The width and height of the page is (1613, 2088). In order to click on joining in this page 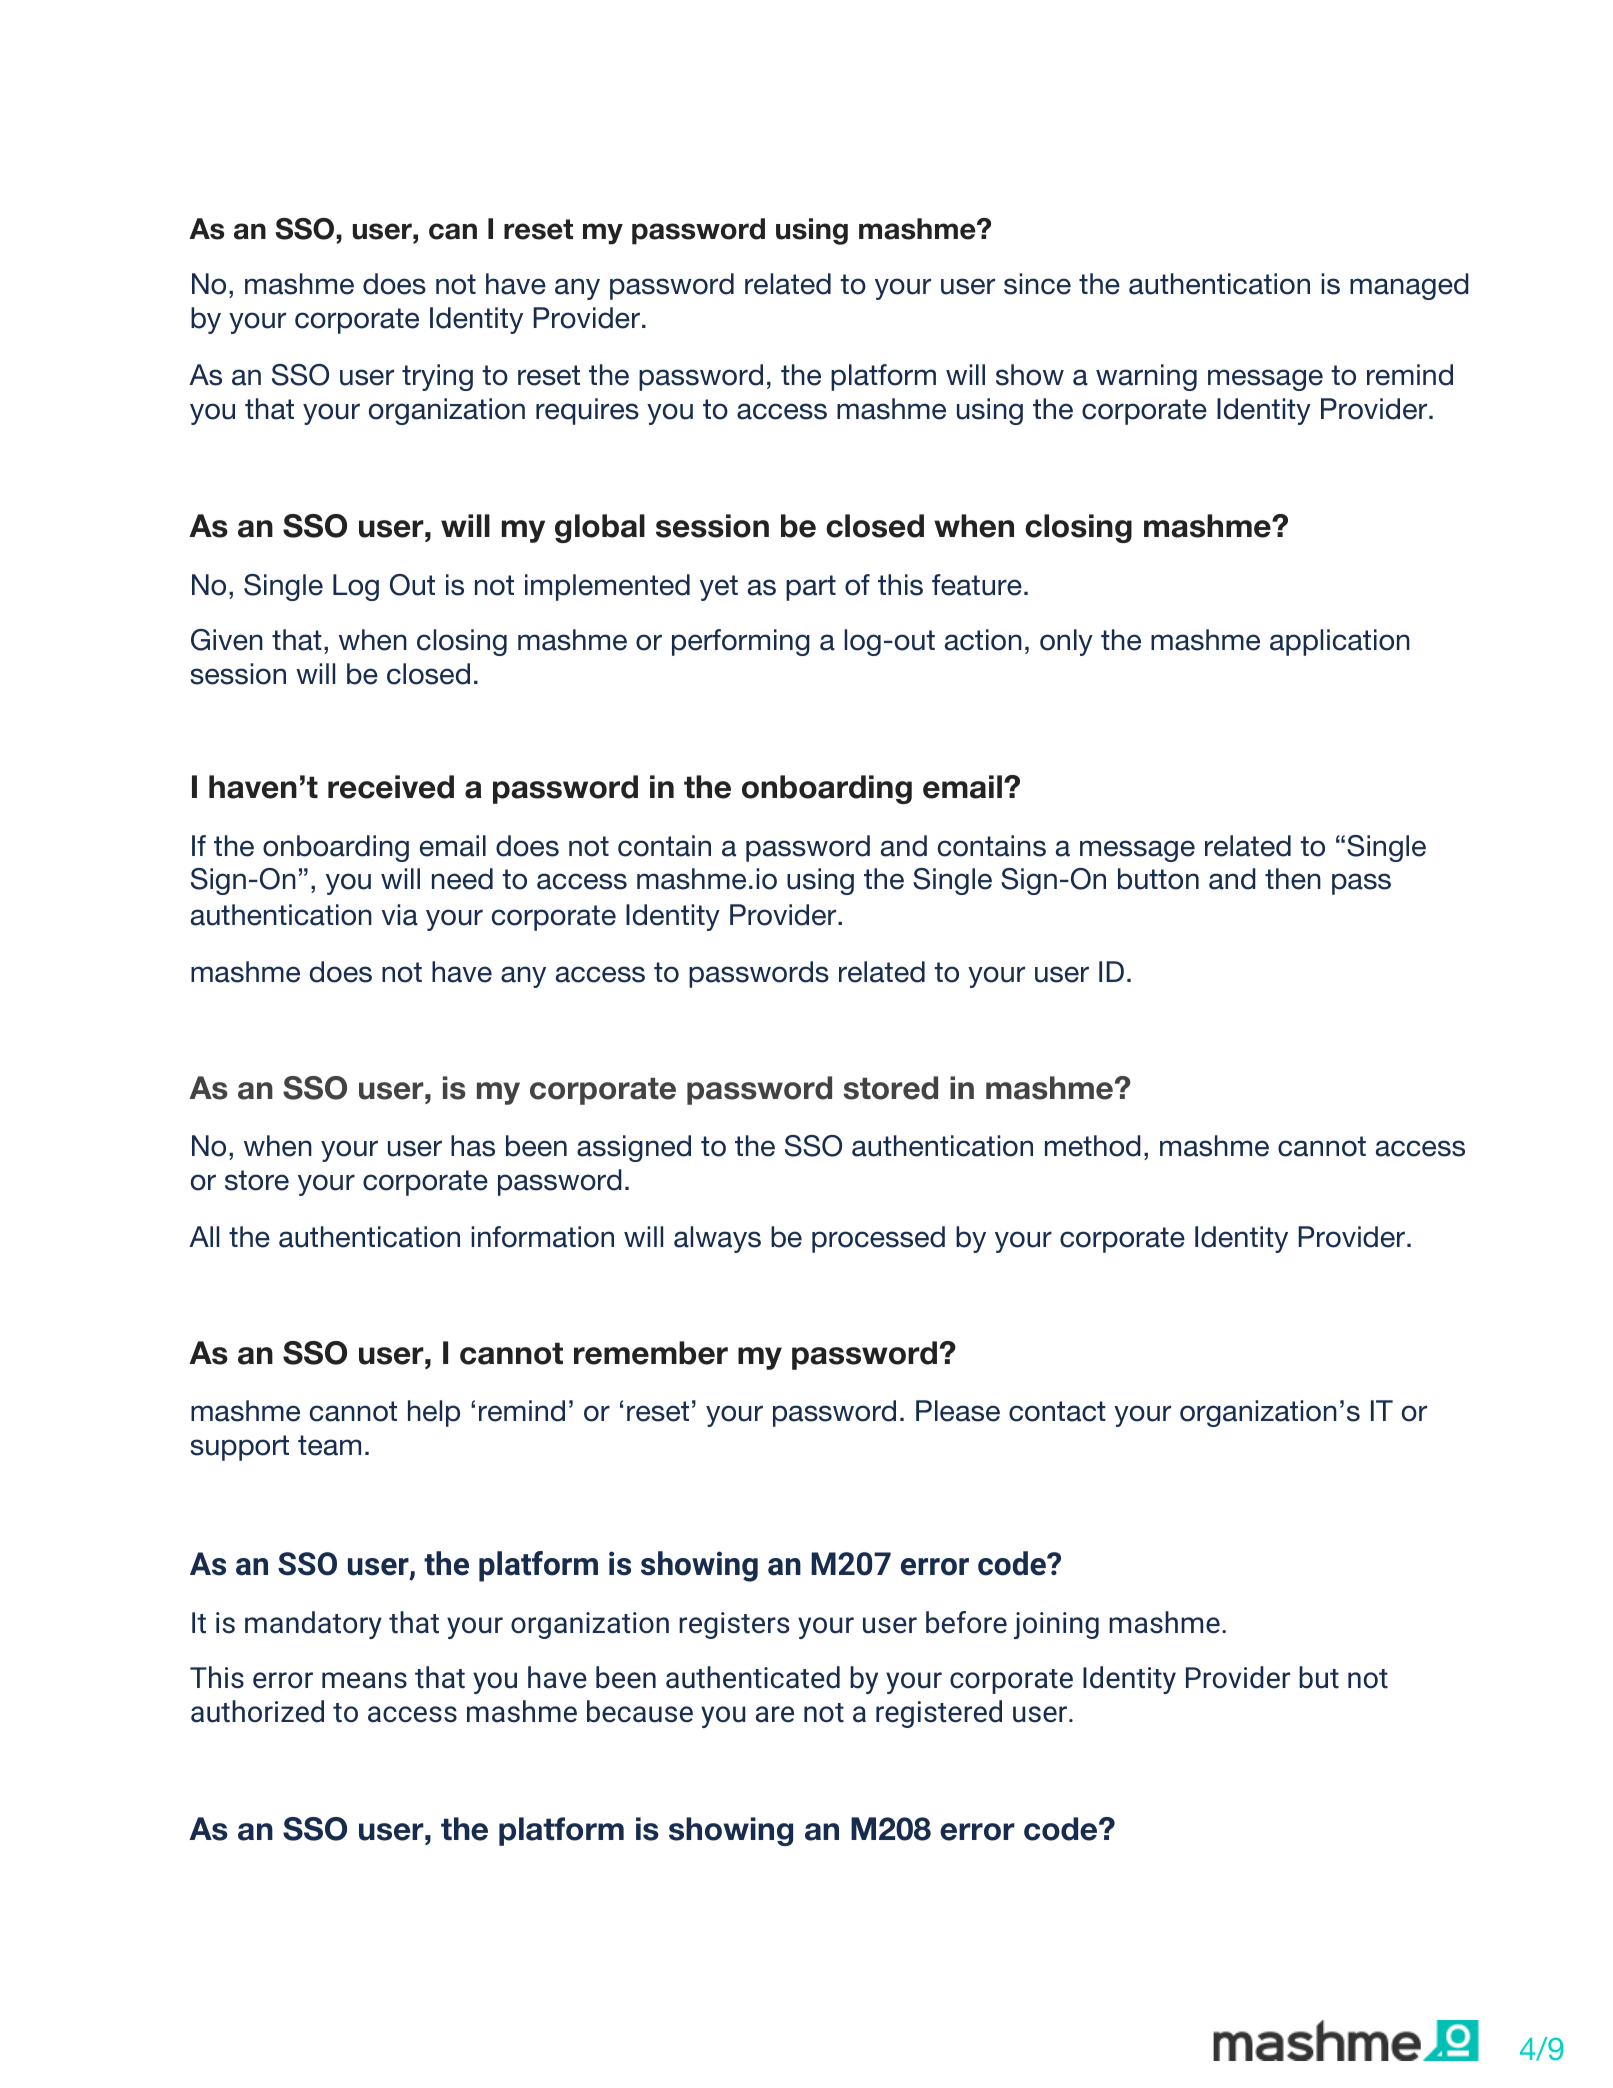, I will do `click(1056, 1625)`.
